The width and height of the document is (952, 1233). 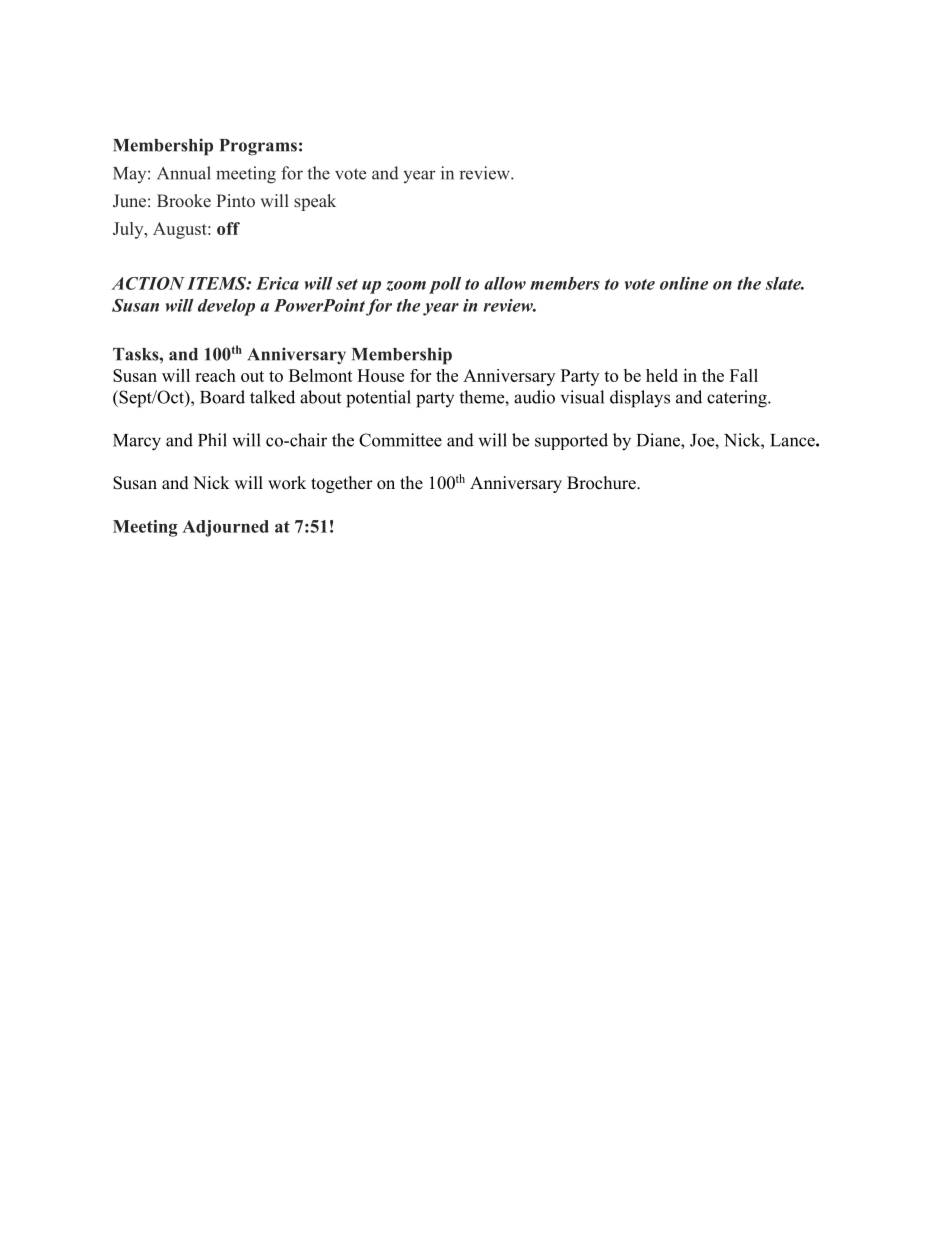 What do you see at coordinates (445, 285) in the document?
I see `poll` at bounding box center [445, 285].
